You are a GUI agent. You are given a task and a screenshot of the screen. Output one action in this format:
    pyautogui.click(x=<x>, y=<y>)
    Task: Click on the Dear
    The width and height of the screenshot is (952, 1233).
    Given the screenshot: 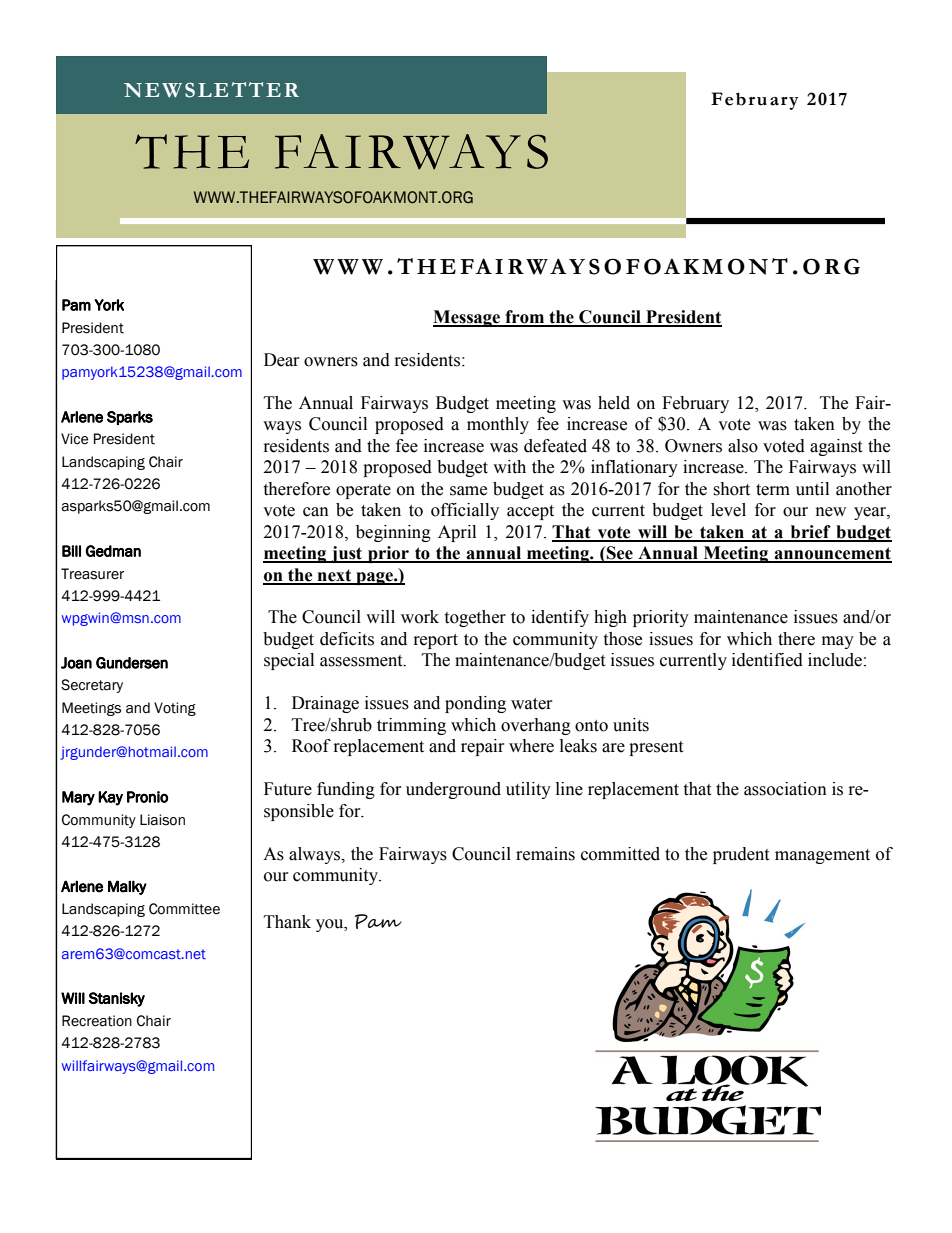 What is the action you would take?
    pyautogui.click(x=282, y=360)
